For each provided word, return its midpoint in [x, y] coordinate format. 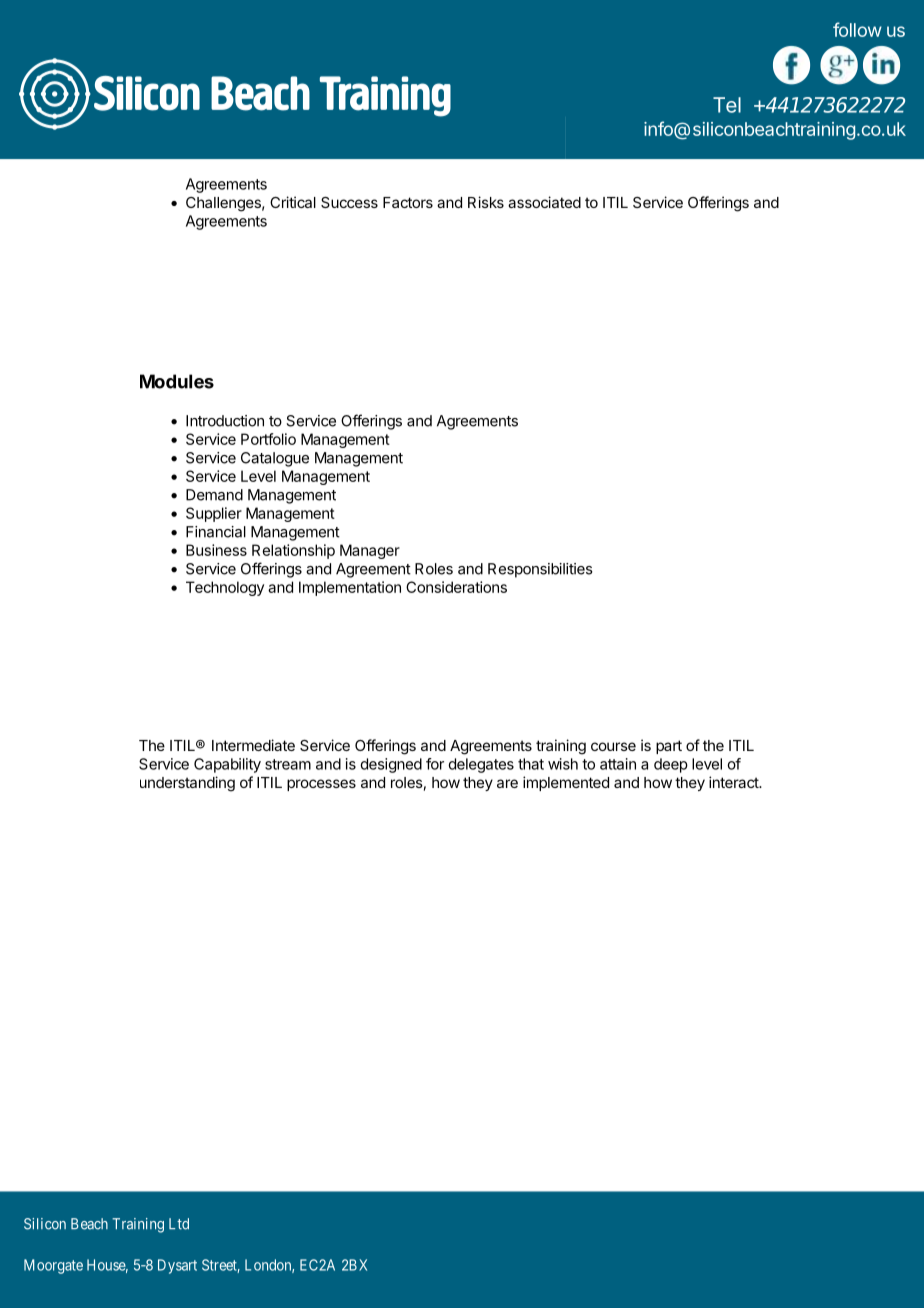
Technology [225, 588]
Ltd [179, 1224]
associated [544, 202]
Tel [727, 105]
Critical [293, 202]
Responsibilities [540, 570]
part [669, 747]
